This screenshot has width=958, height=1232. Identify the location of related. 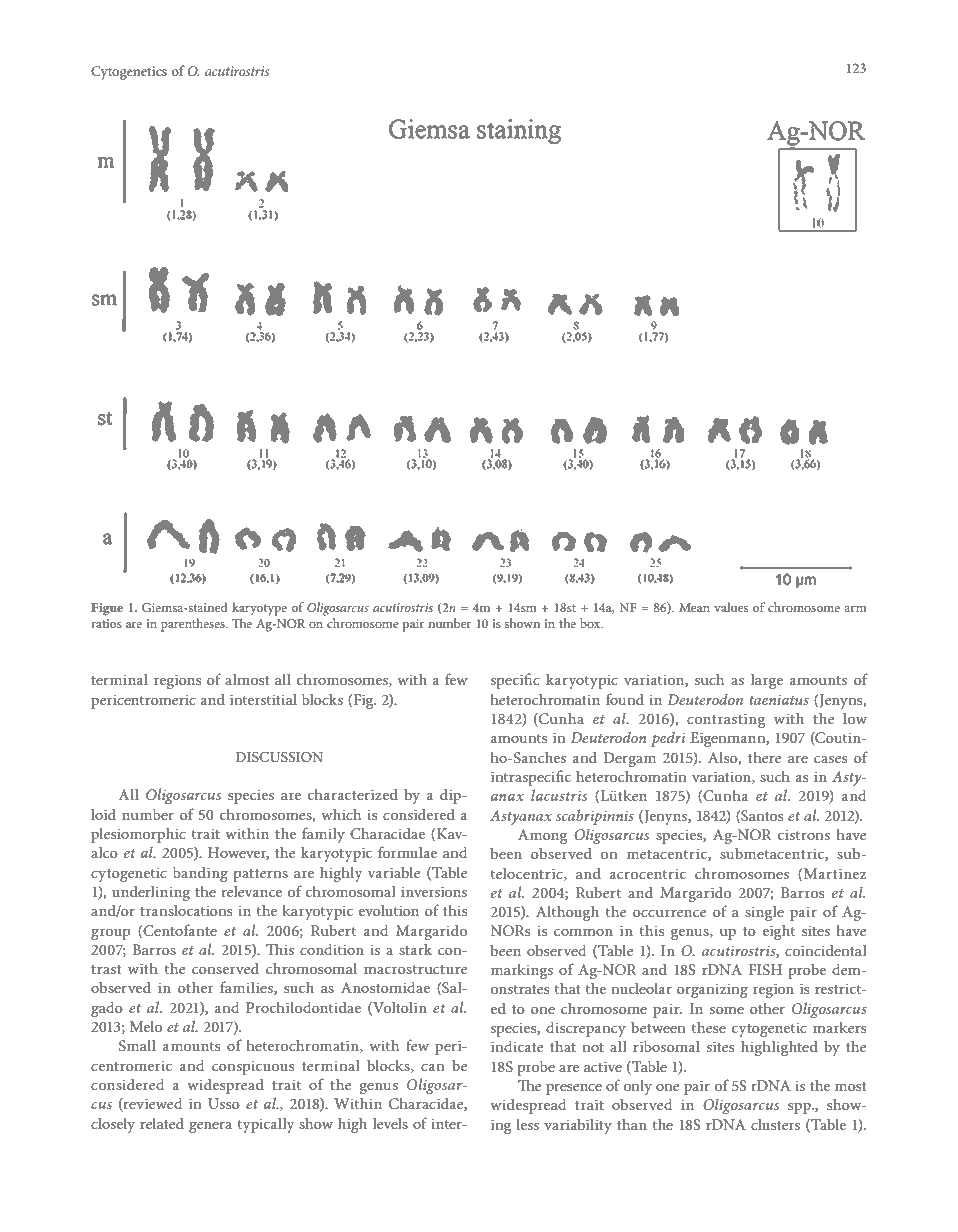
(162, 1123).
